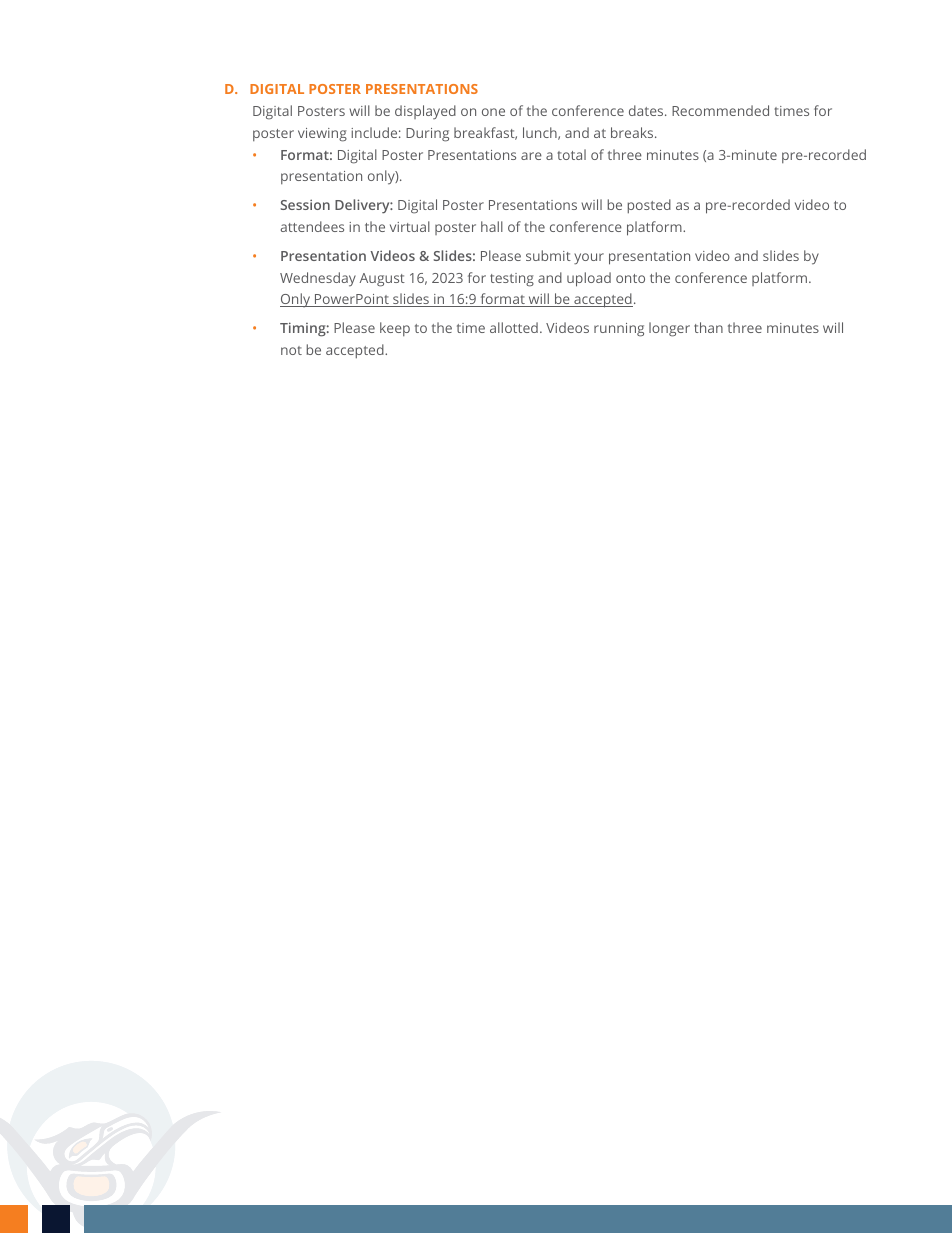  I want to click on allotted, so click(514, 327).
